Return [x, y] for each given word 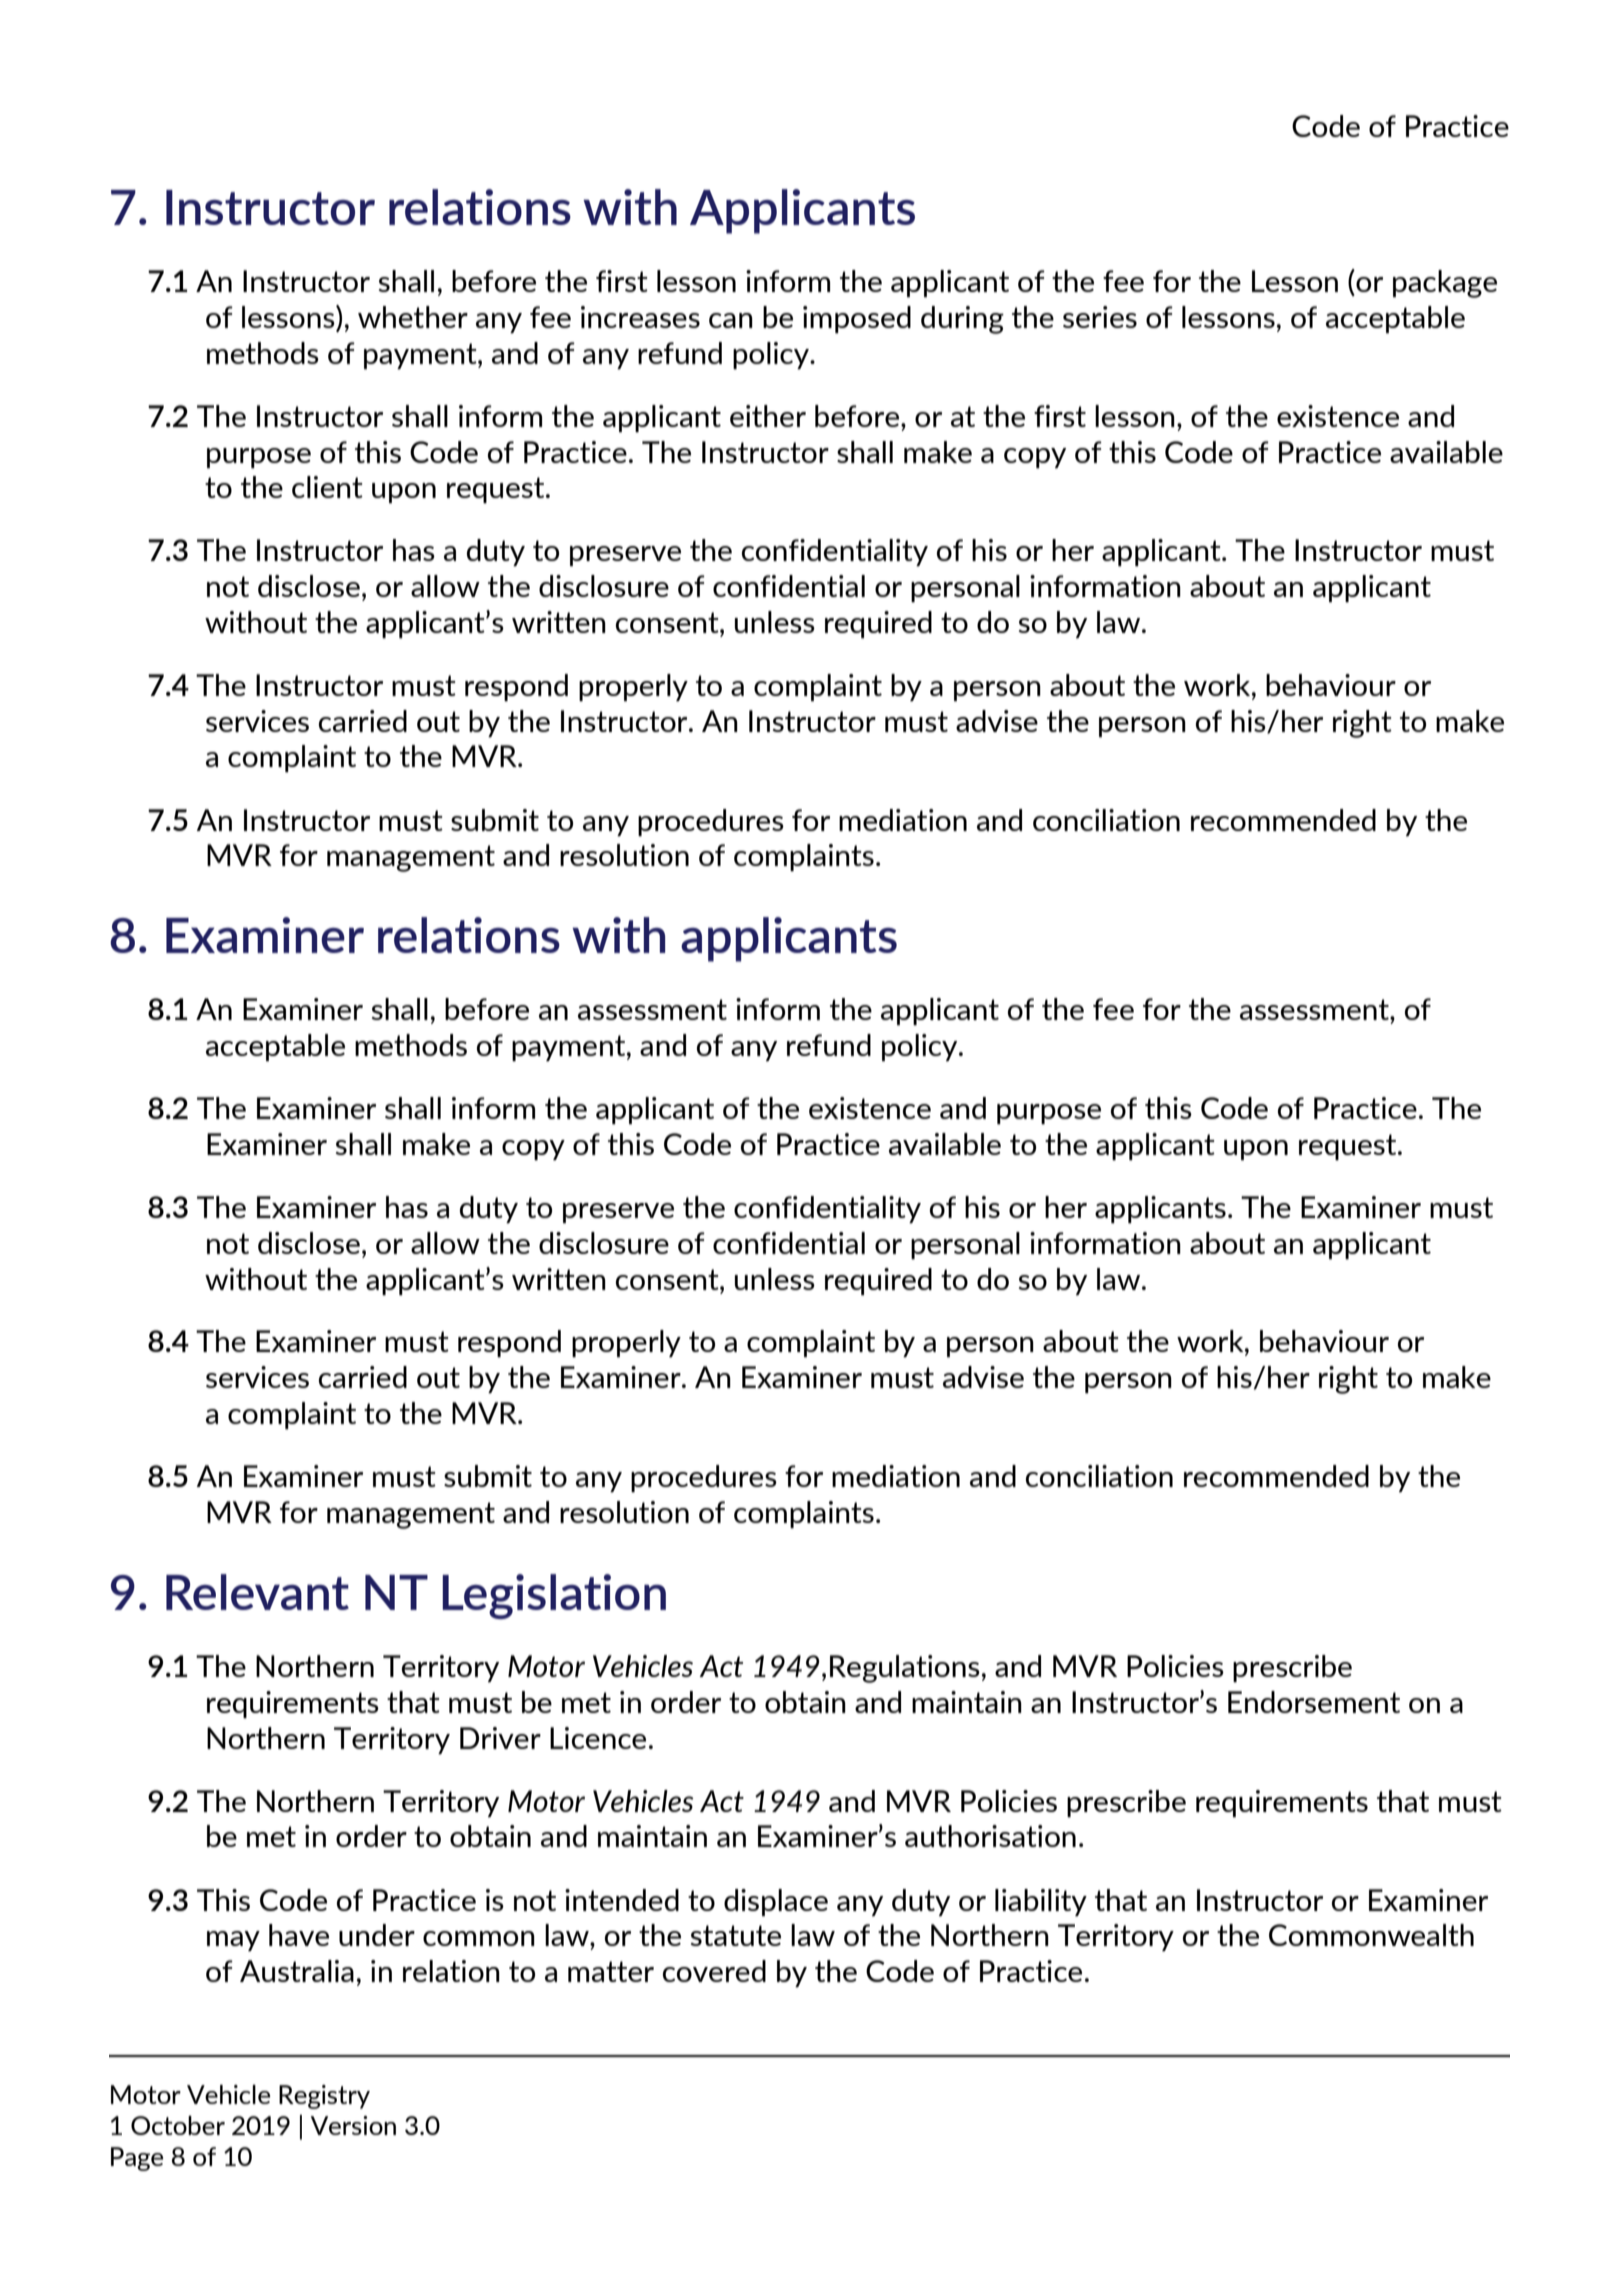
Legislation [554, 1596]
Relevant [257, 1592]
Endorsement [1314, 1702]
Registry [324, 2097]
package [1445, 284]
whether [413, 317]
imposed [857, 319]
